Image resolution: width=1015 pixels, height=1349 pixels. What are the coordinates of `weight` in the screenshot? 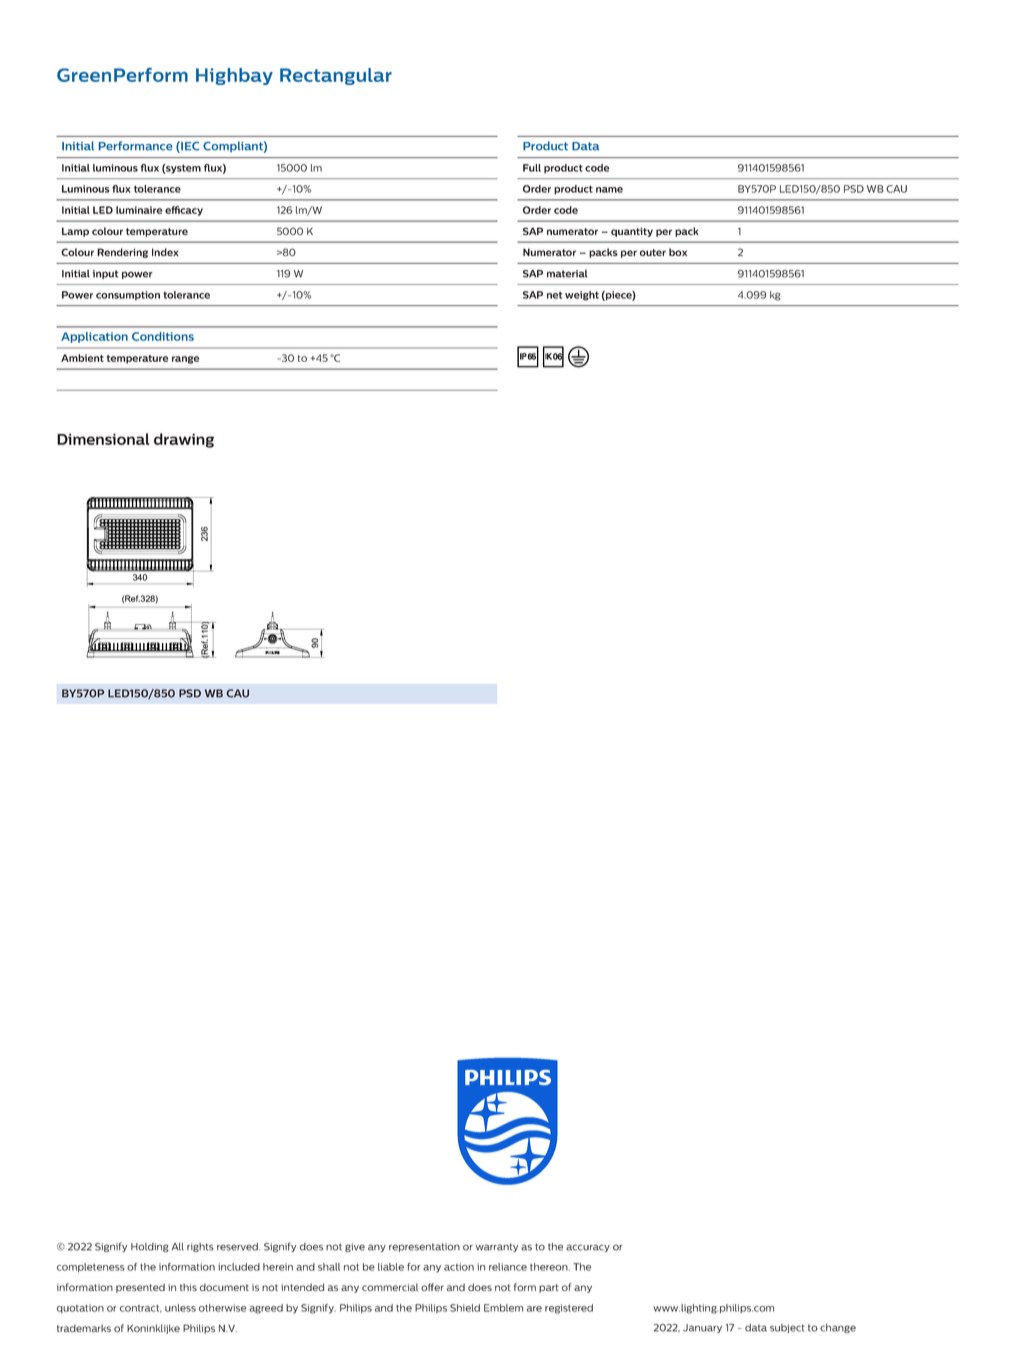 It's located at (582, 296).
